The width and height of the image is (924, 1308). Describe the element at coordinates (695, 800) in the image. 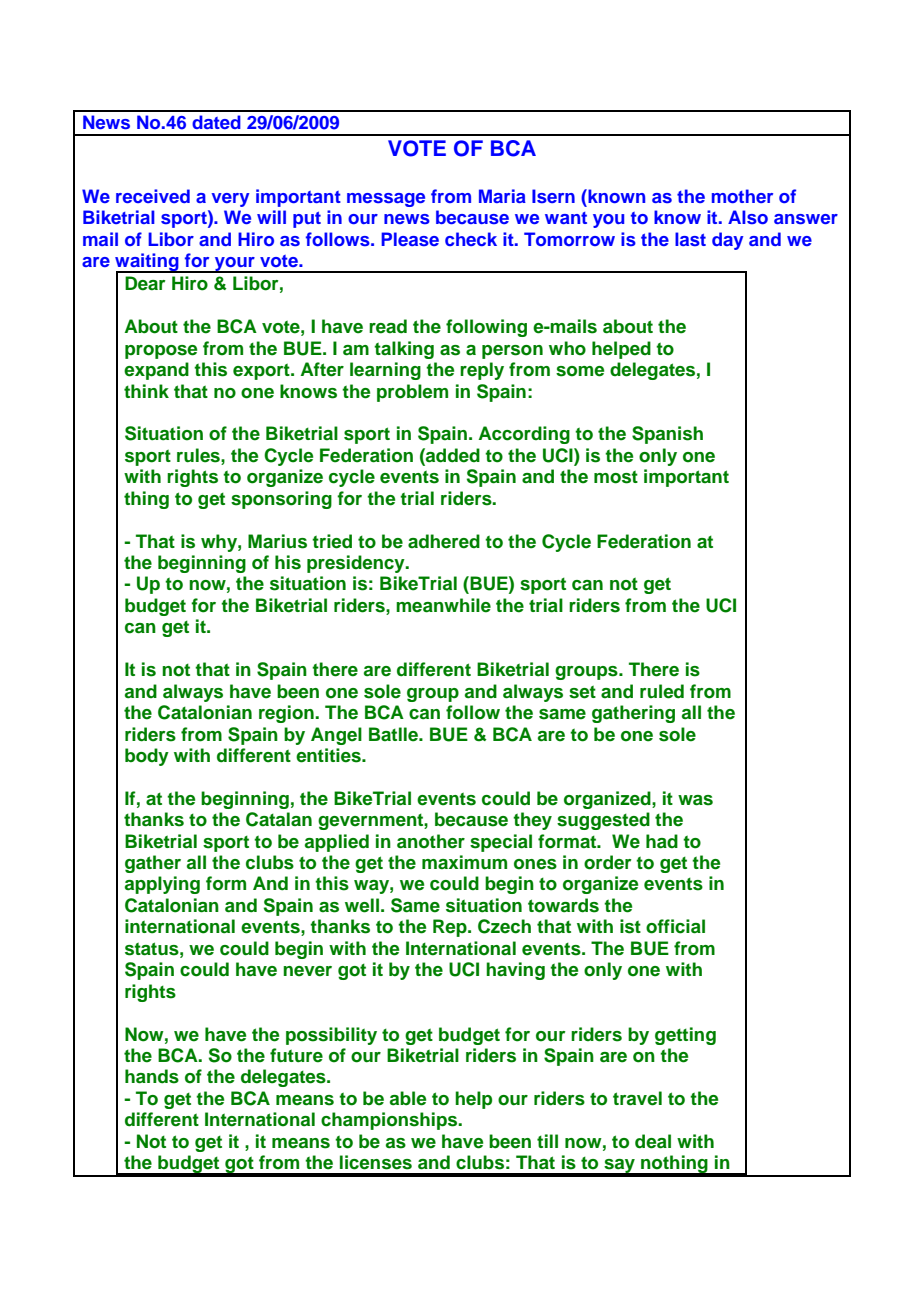

I see `was` at that location.
